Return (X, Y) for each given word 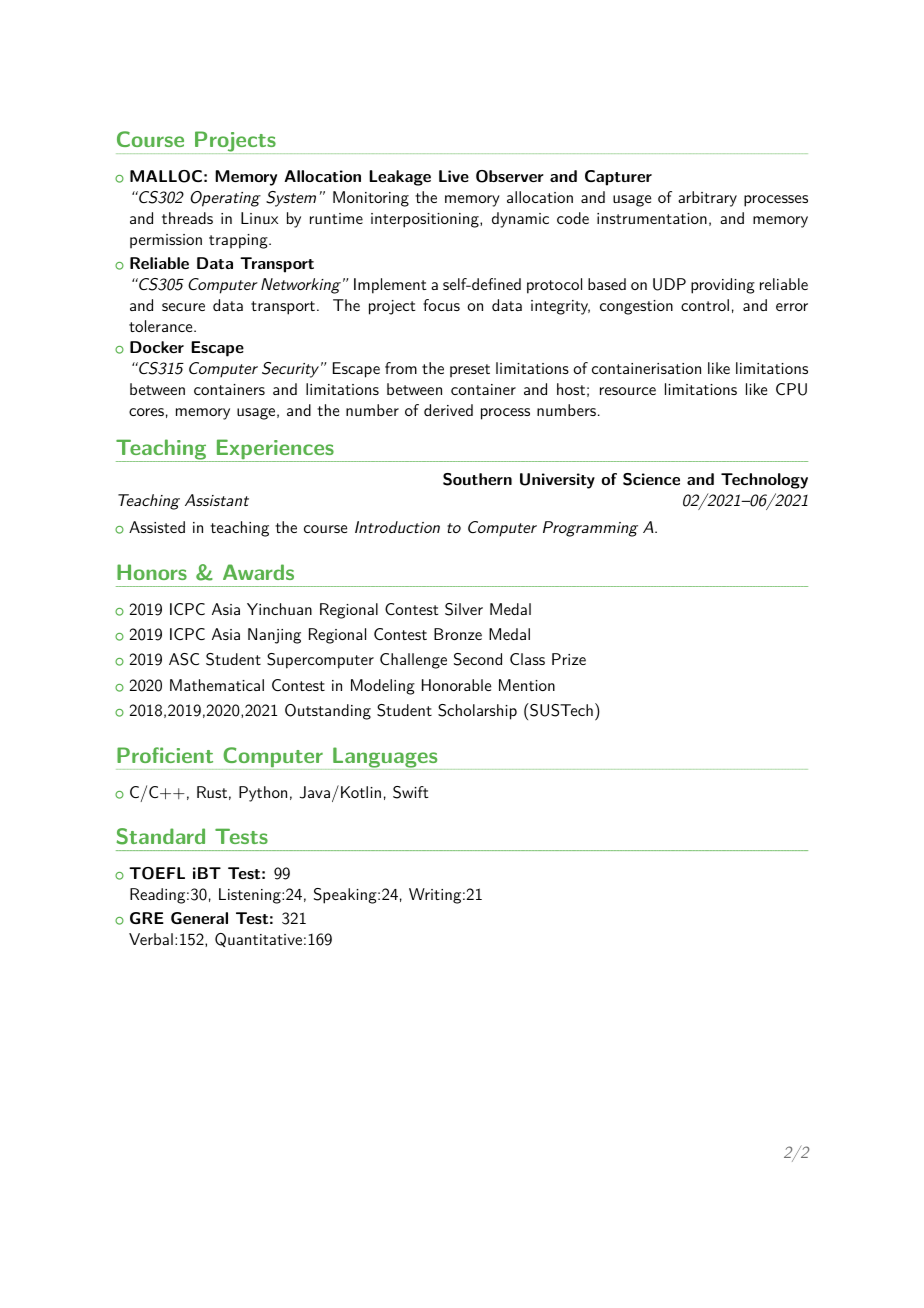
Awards (258, 572)
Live (454, 176)
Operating (225, 199)
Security (290, 370)
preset (470, 371)
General (199, 918)
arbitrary (707, 199)
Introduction (397, 527)
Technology (764, 481)
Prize (569, 659)
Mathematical (217, 685)
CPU (791, 389)
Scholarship (477, 712)
